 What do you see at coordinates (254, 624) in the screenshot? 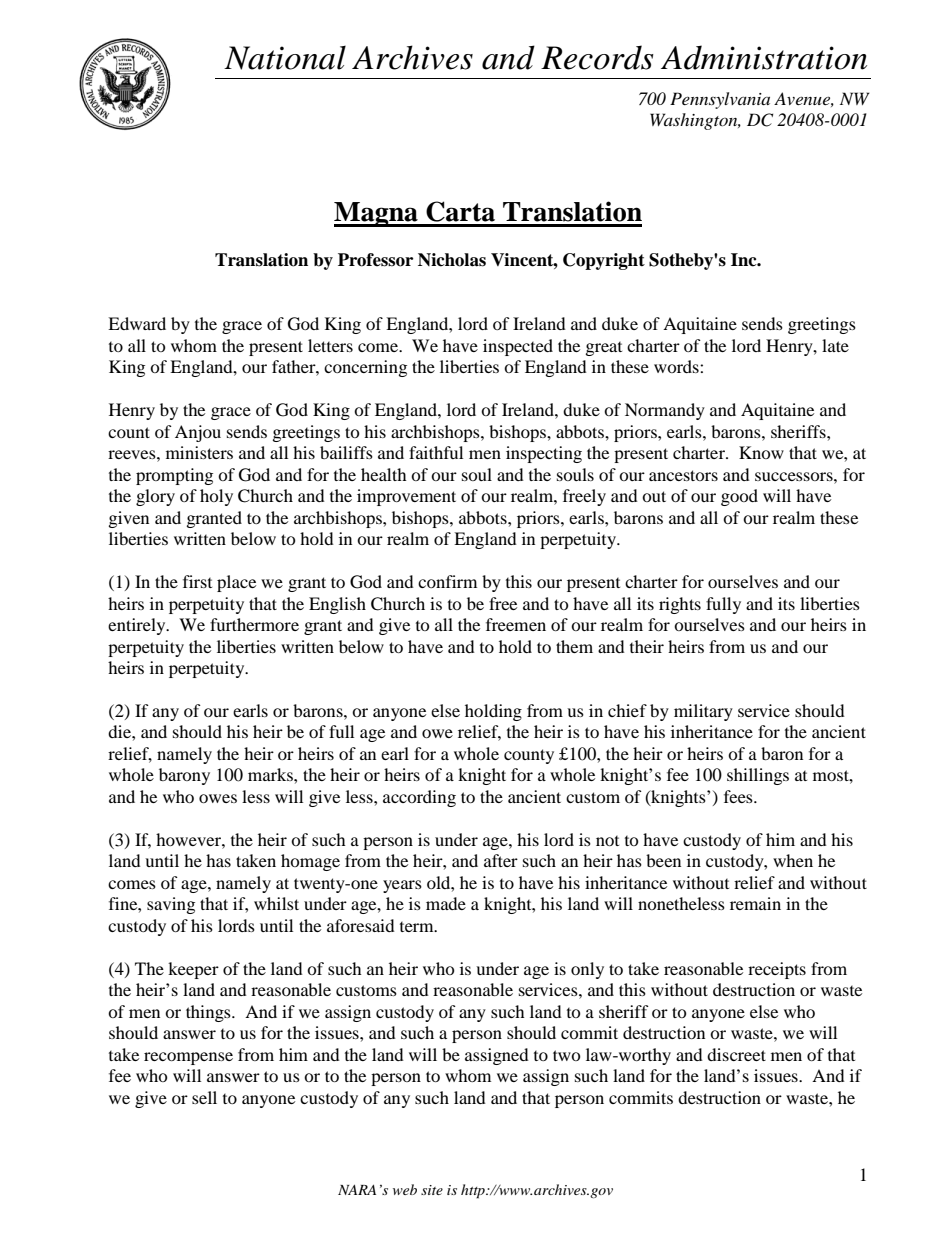
I see `furthermore` at bounding box center [254, 624].
